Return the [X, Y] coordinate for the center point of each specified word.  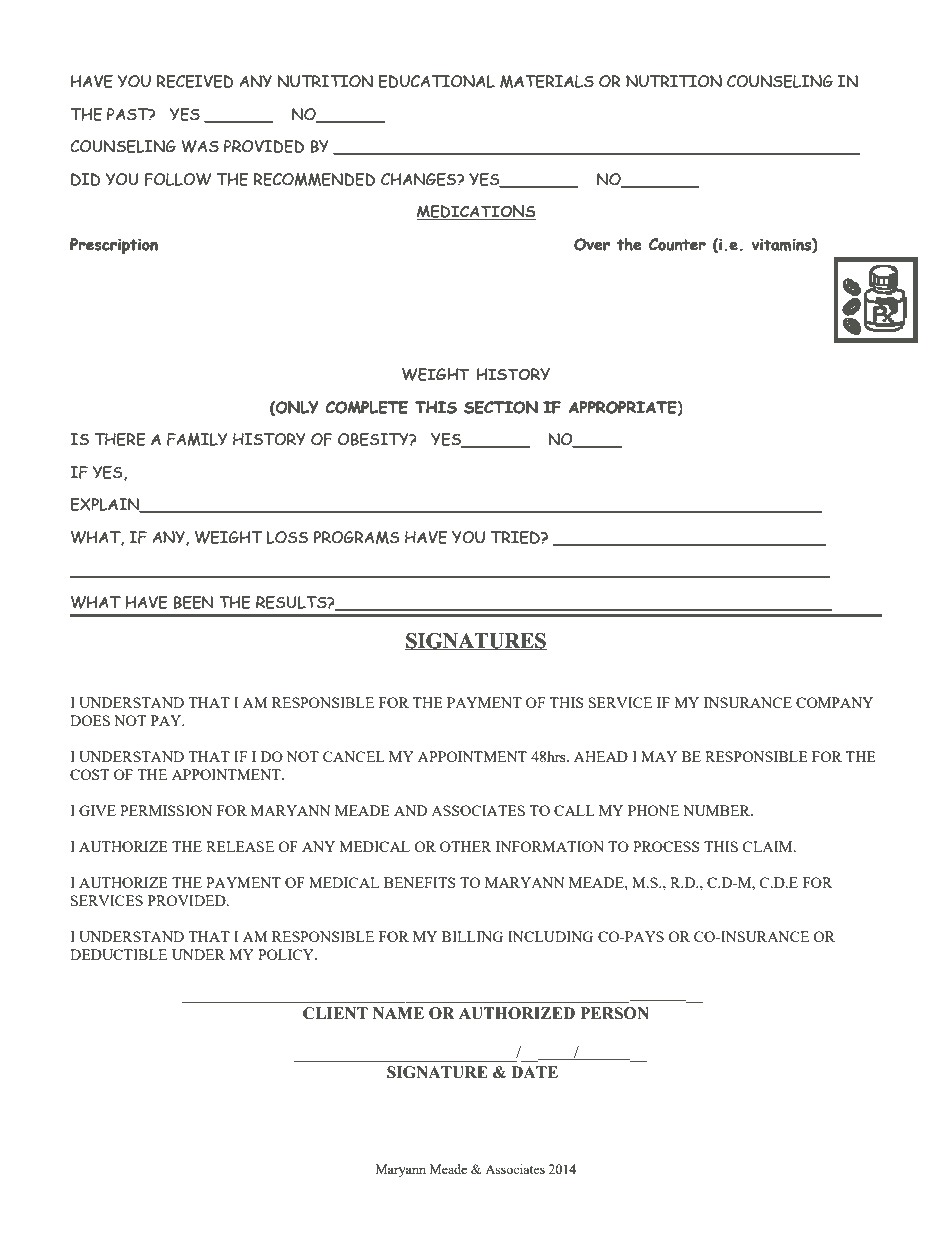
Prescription [114, 246]
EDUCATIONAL [437, 81]
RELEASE [240, 846]
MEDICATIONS [476, 212]
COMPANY [834, 702]
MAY [659, 756]
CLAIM [768, 846]
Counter [677, 244]
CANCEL [354, 756]
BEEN [193, 602]
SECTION [501, 407]
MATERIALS [547, 81]
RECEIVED [195, 81]
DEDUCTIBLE [118, 954]
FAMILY [197, 439]
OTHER [466, 846]
